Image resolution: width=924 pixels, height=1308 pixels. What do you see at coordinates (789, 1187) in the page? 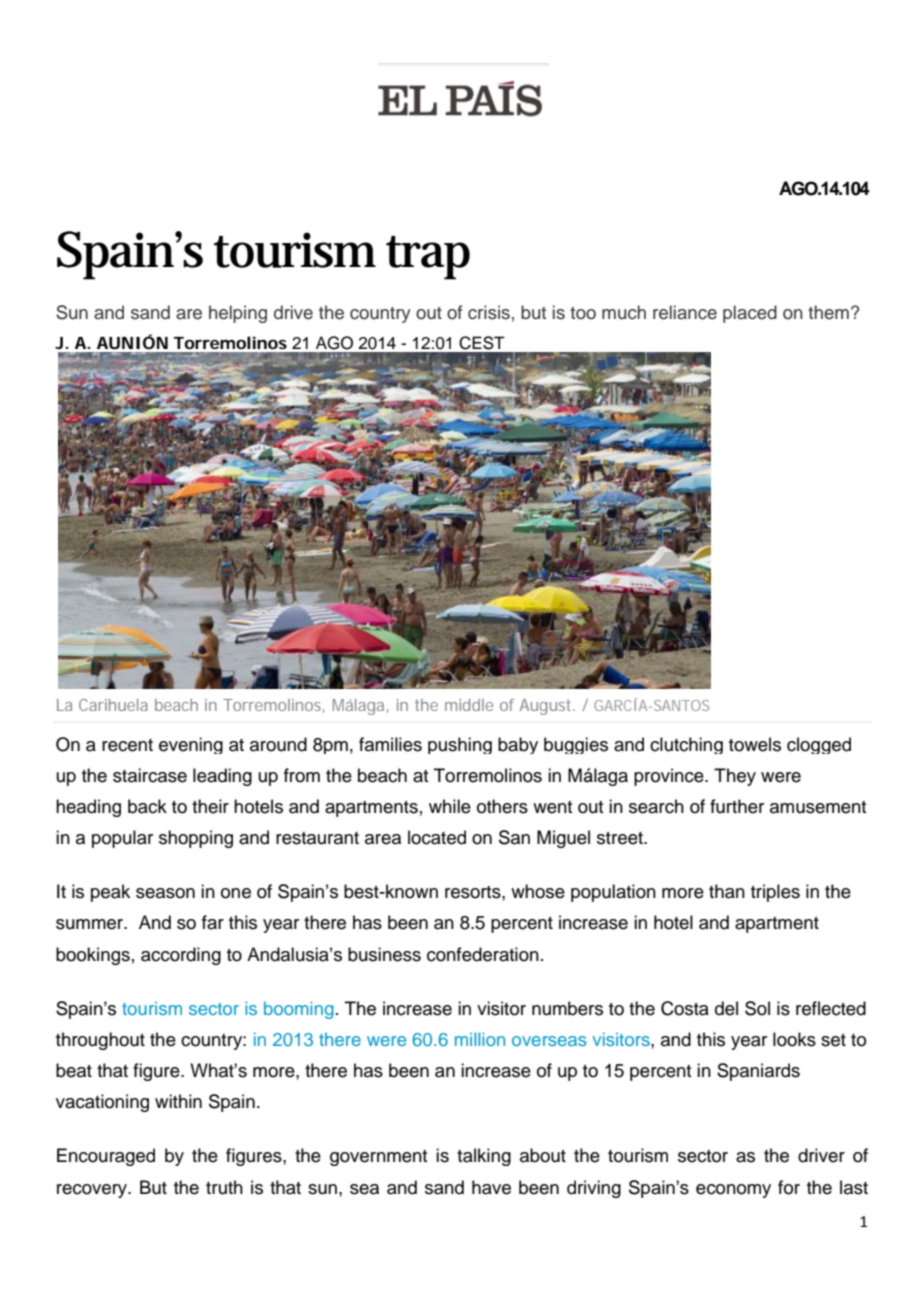
I see `for` at bounding box center [789, 1187].
